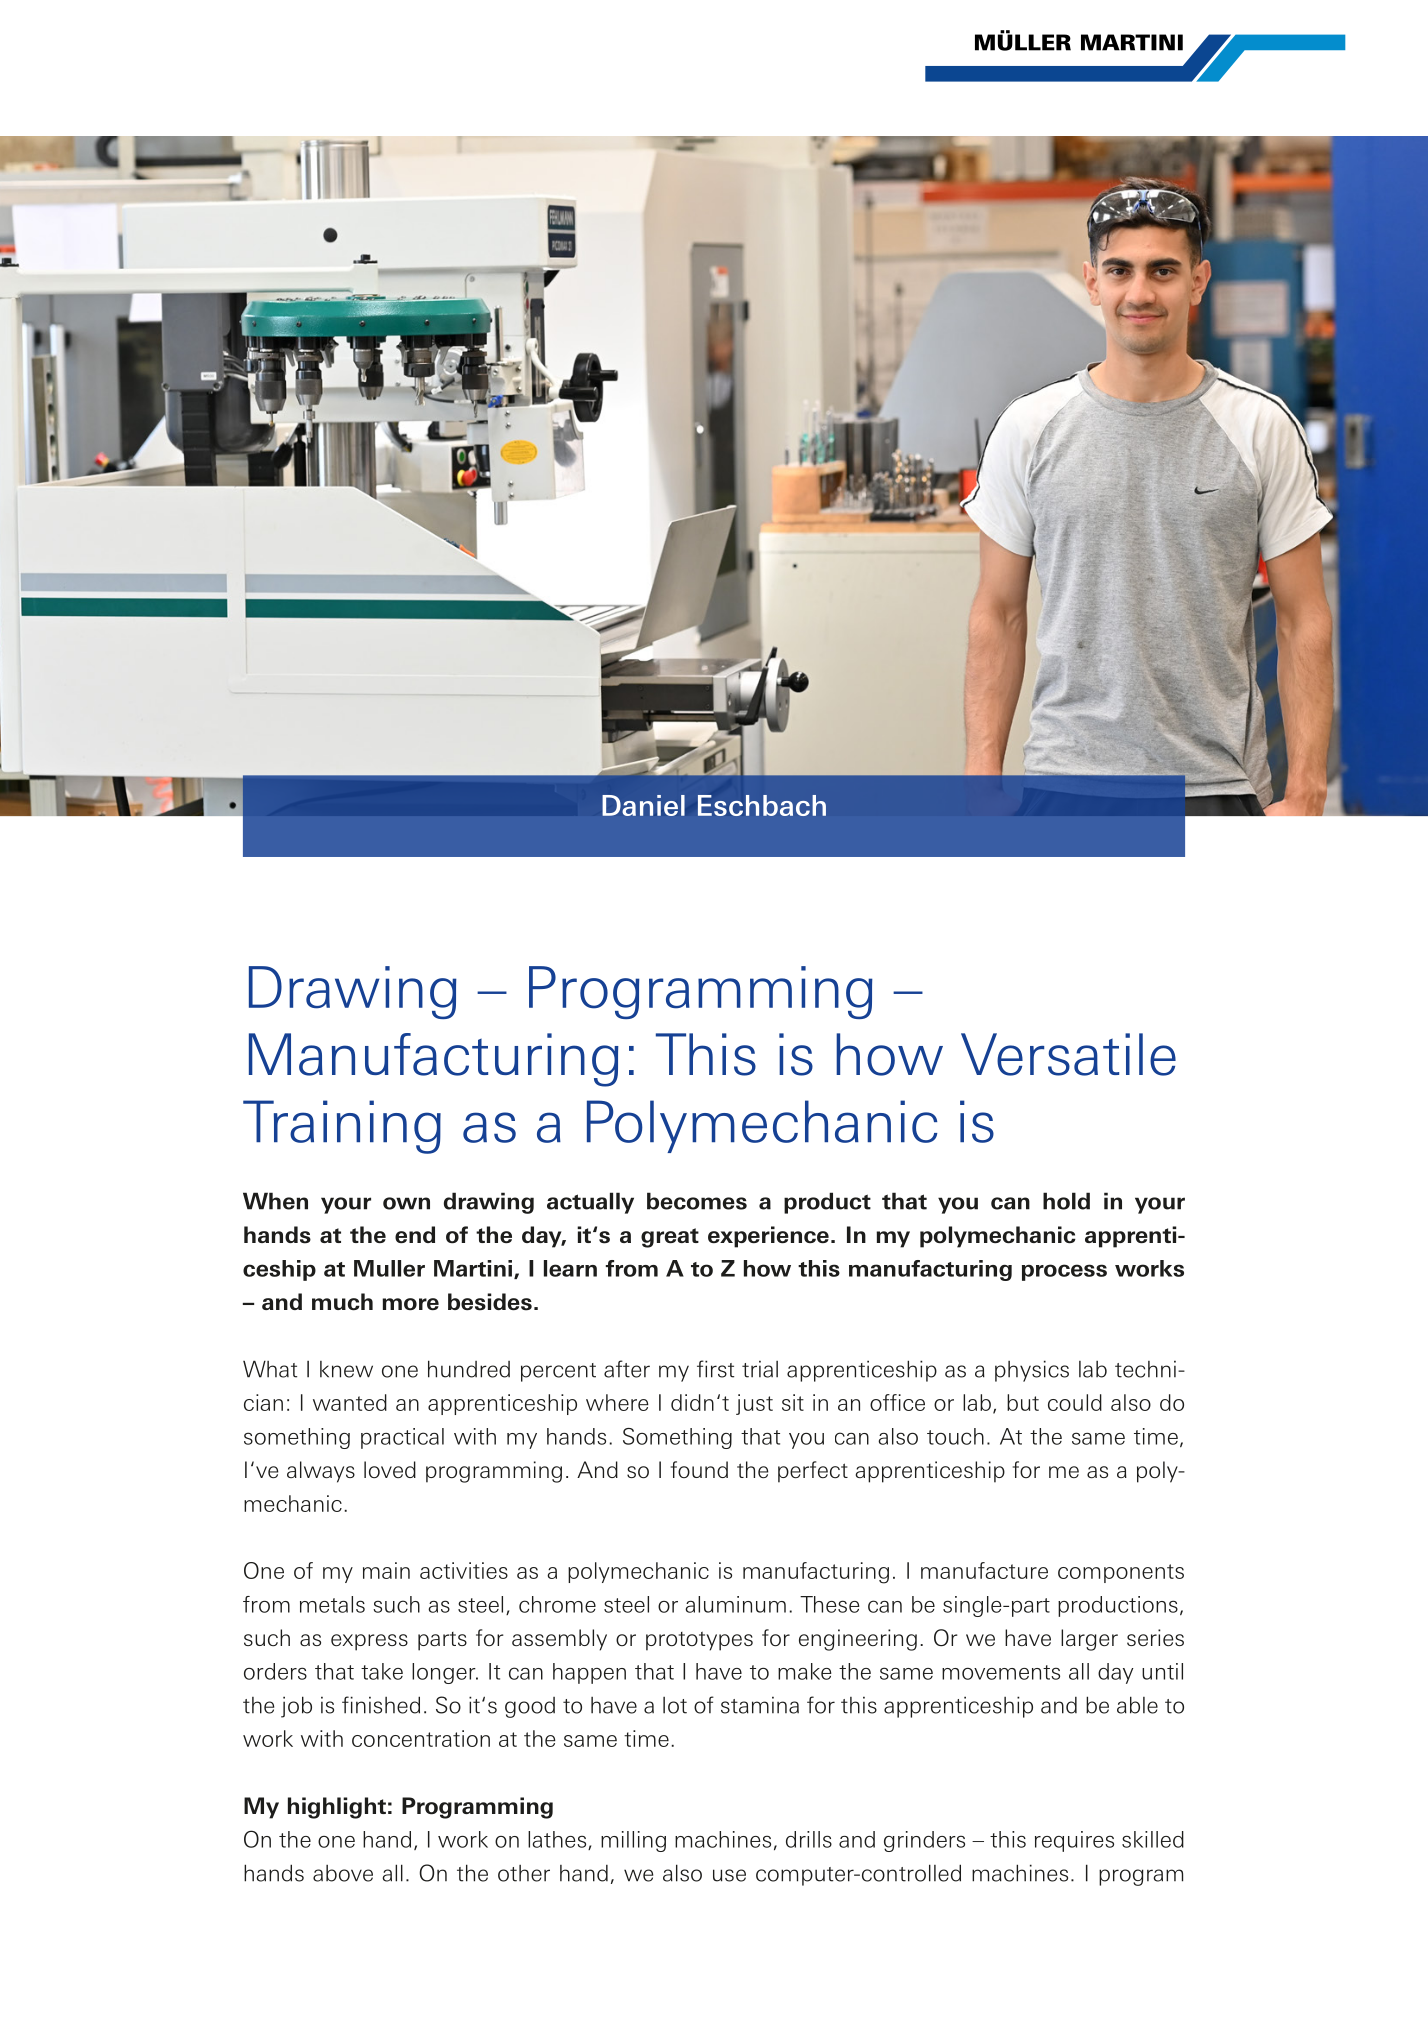 The height and width of the screenshot is (2020, 1428). I want to click on hold, so click(1066, 1201).
